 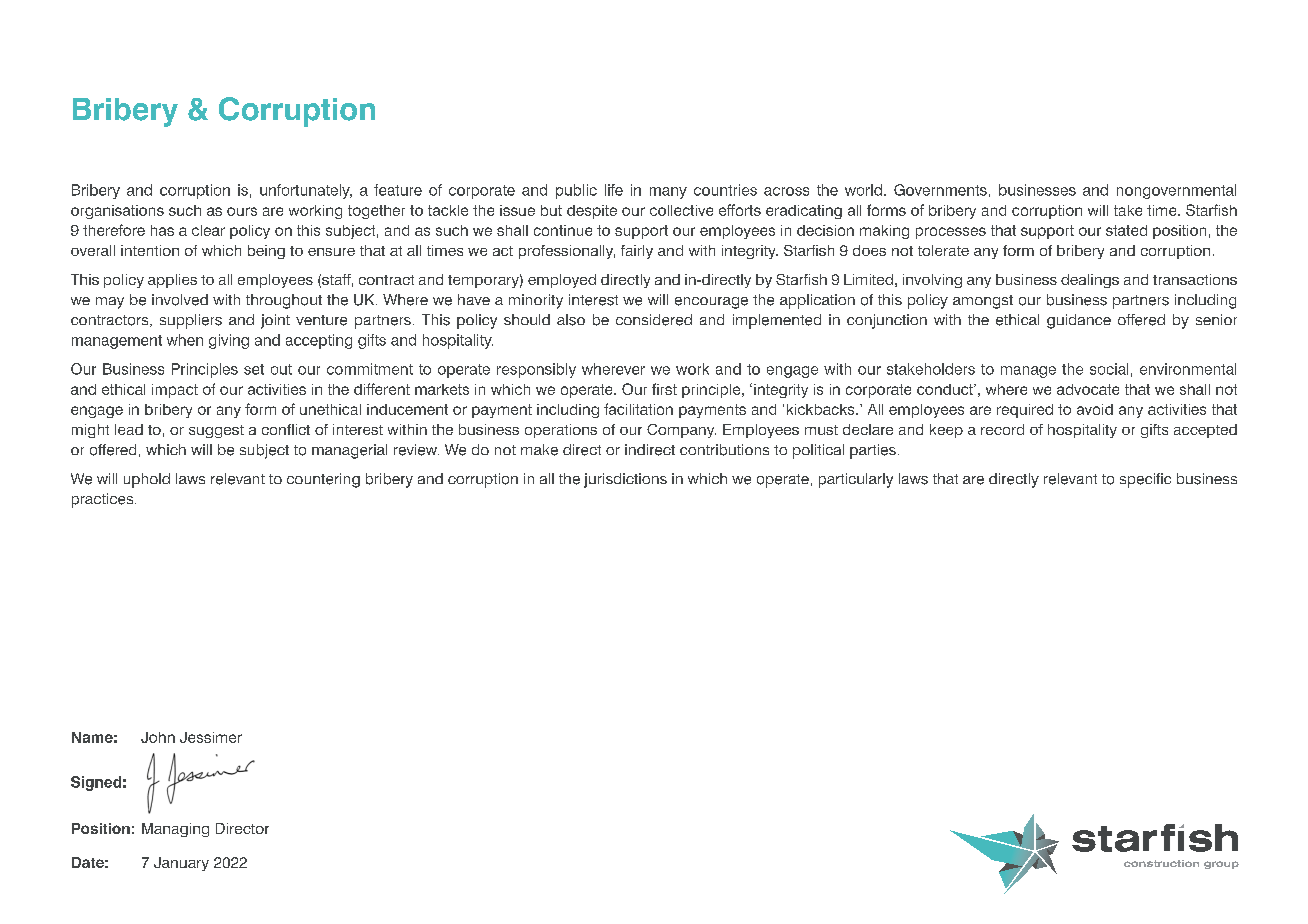 I want to click on stated, so click(x=1126, y=230).
